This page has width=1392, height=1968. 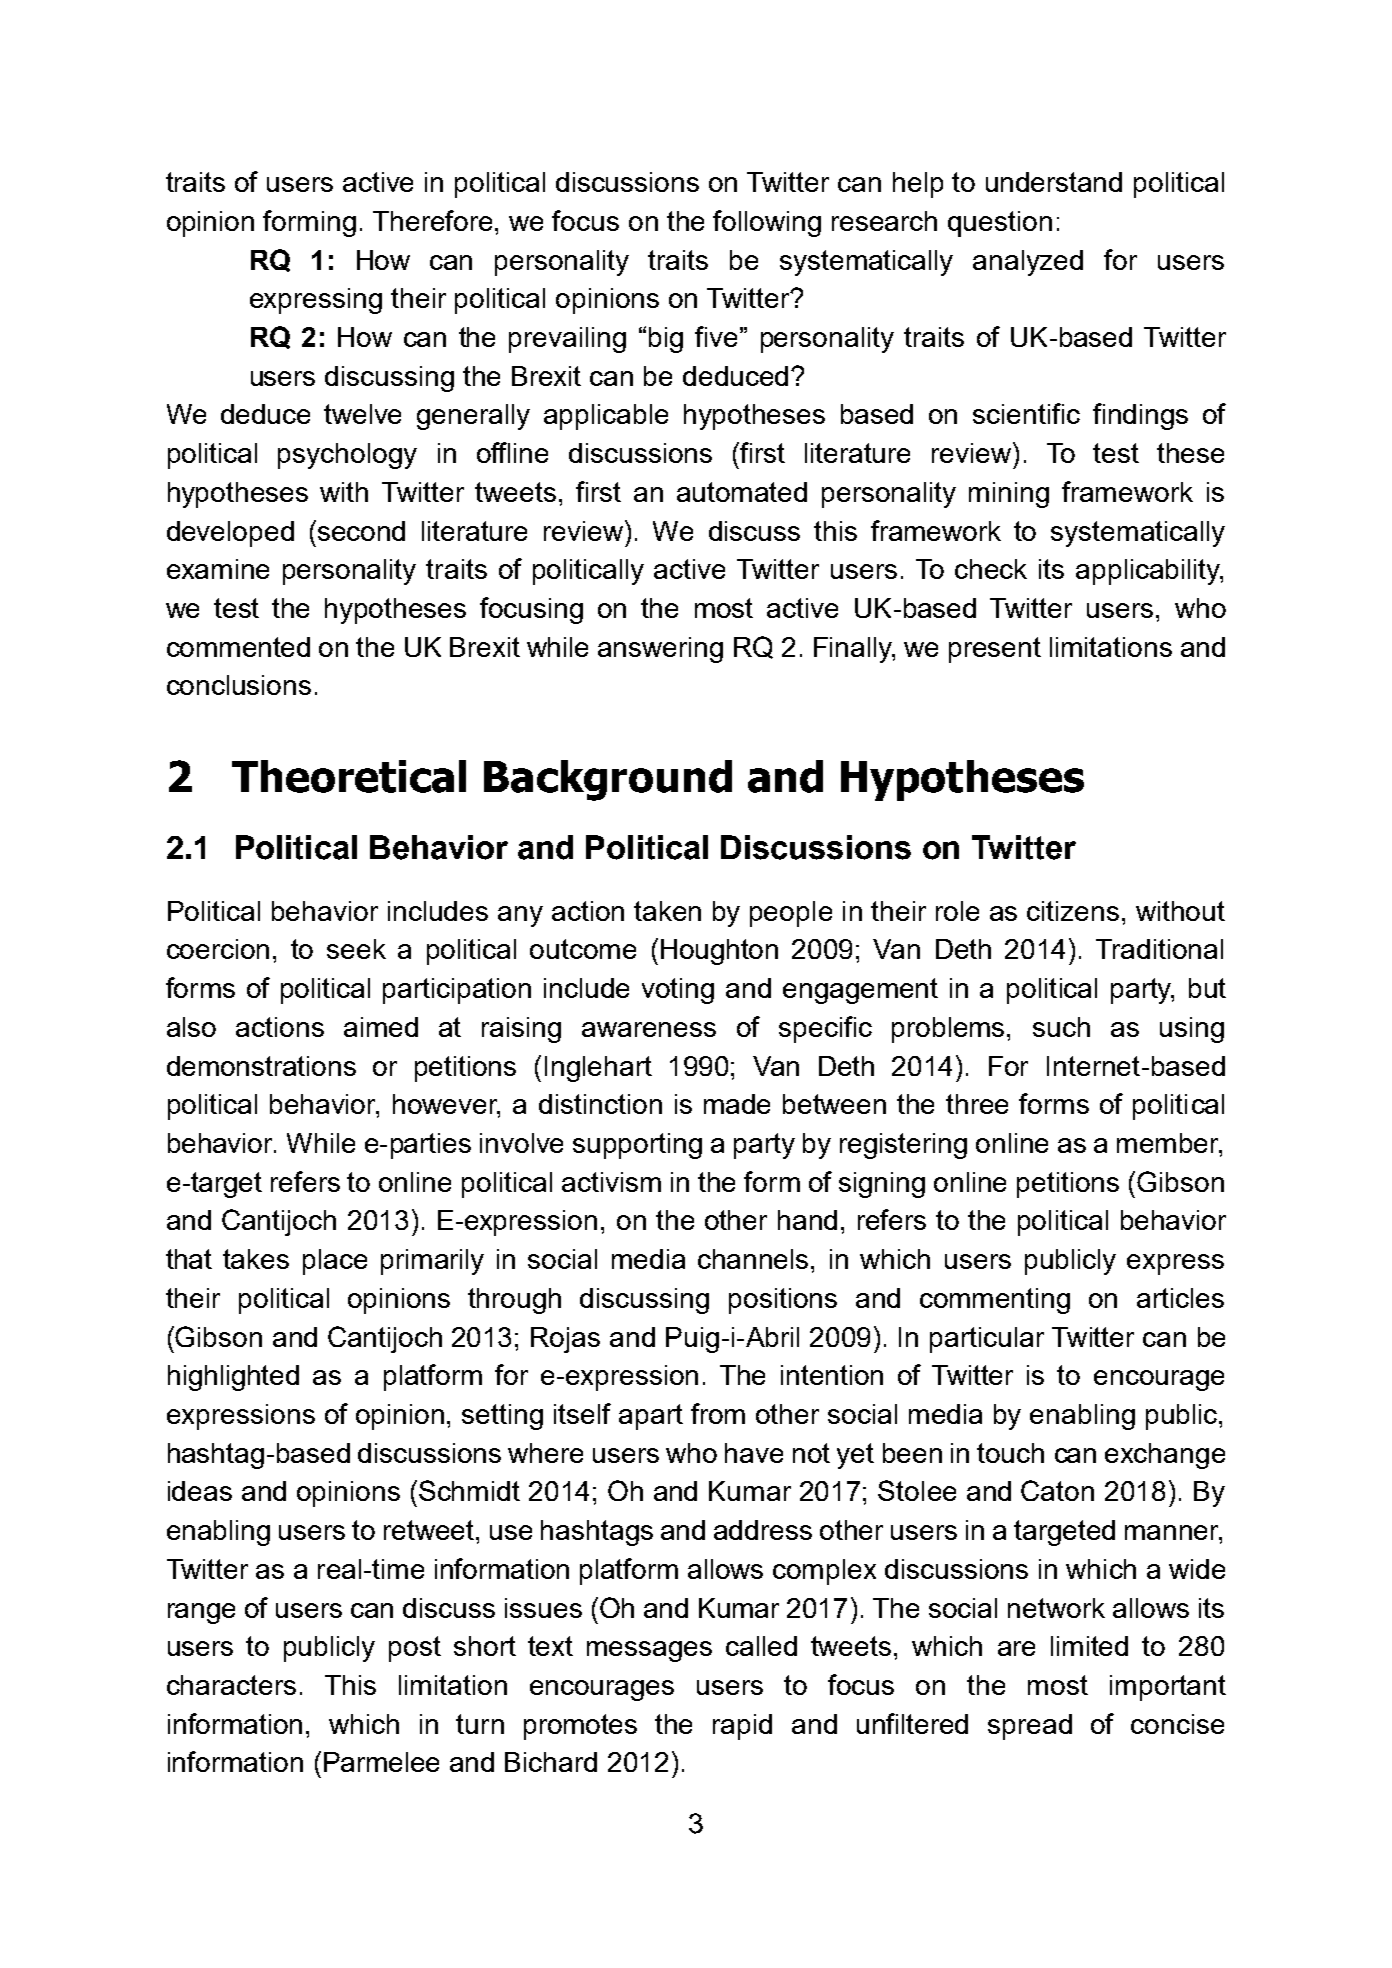 What do you see at coordinates (1054, 182) in the page?
I see `understand` at bounding box center [1054, 182].
